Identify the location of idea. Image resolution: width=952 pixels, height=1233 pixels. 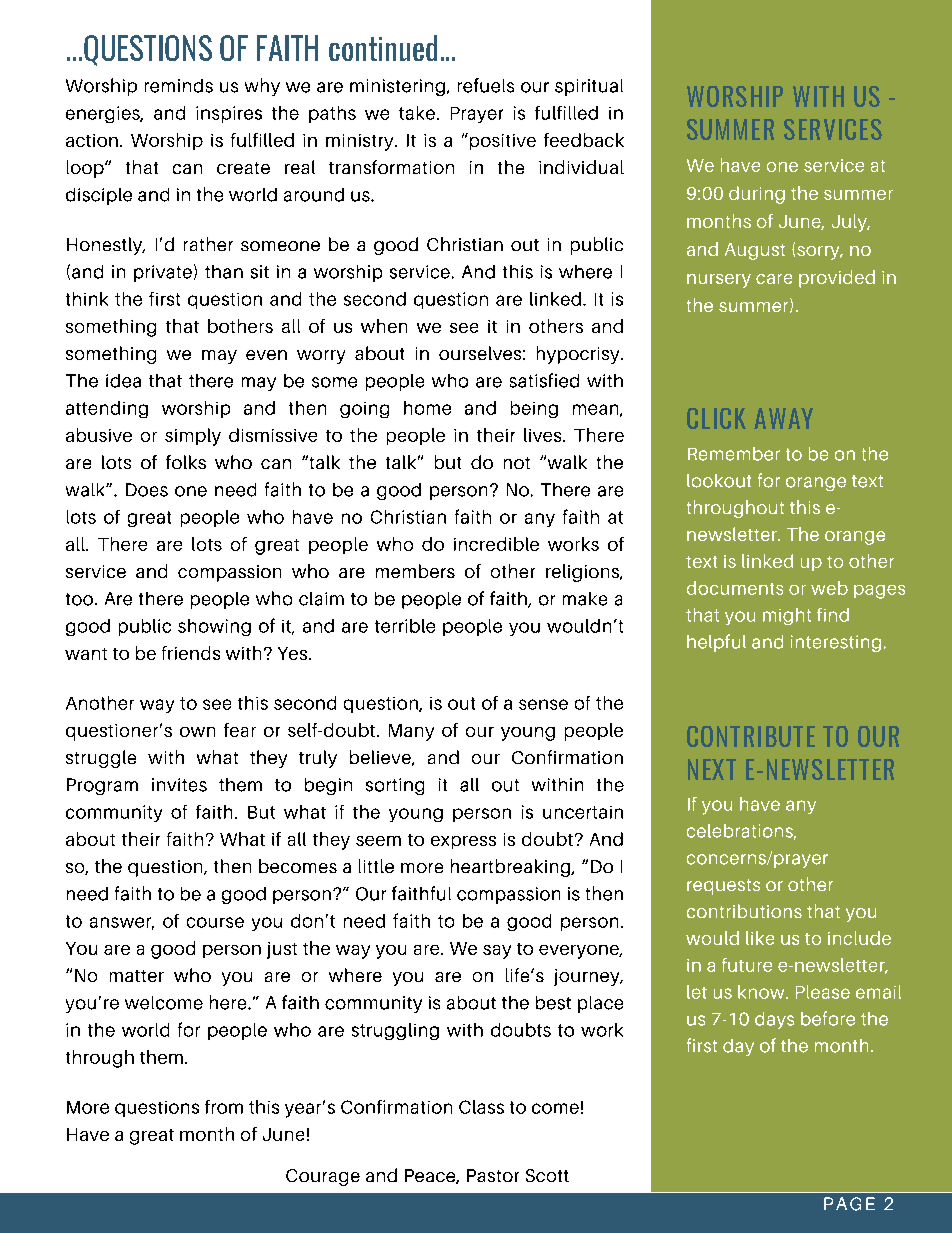
(123, 381).
